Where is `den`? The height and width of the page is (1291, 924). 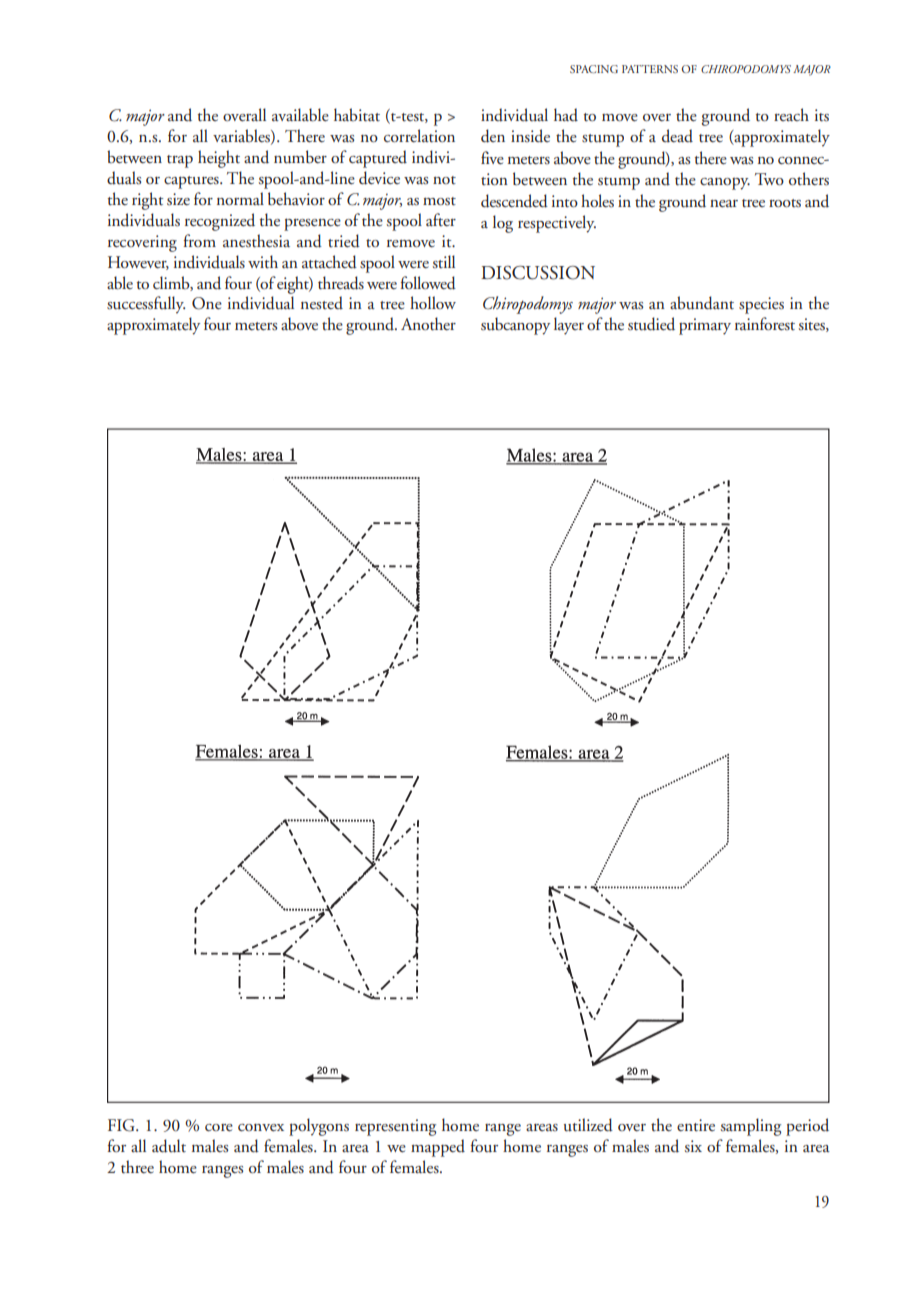 den is located at coordinates (493, 136).
